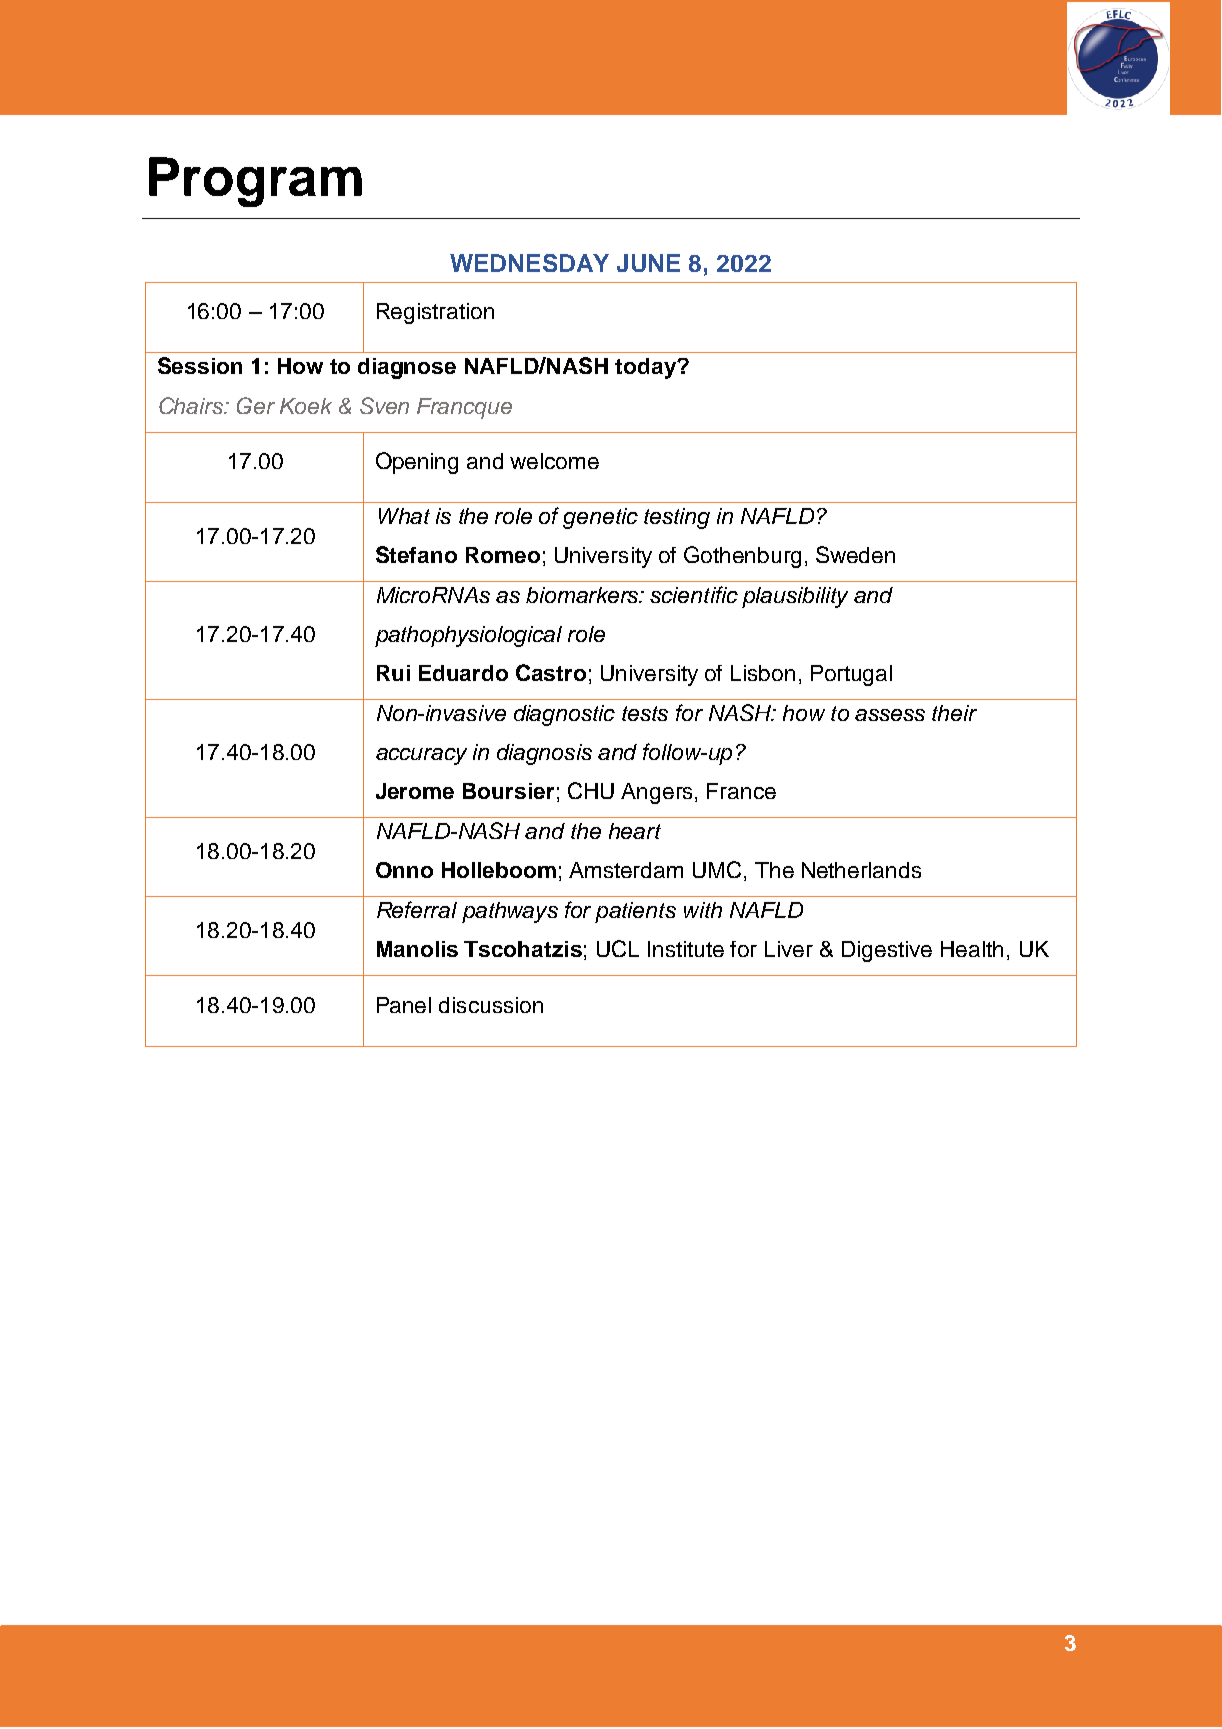  I want to click on Sweden, so click(855, 554).
